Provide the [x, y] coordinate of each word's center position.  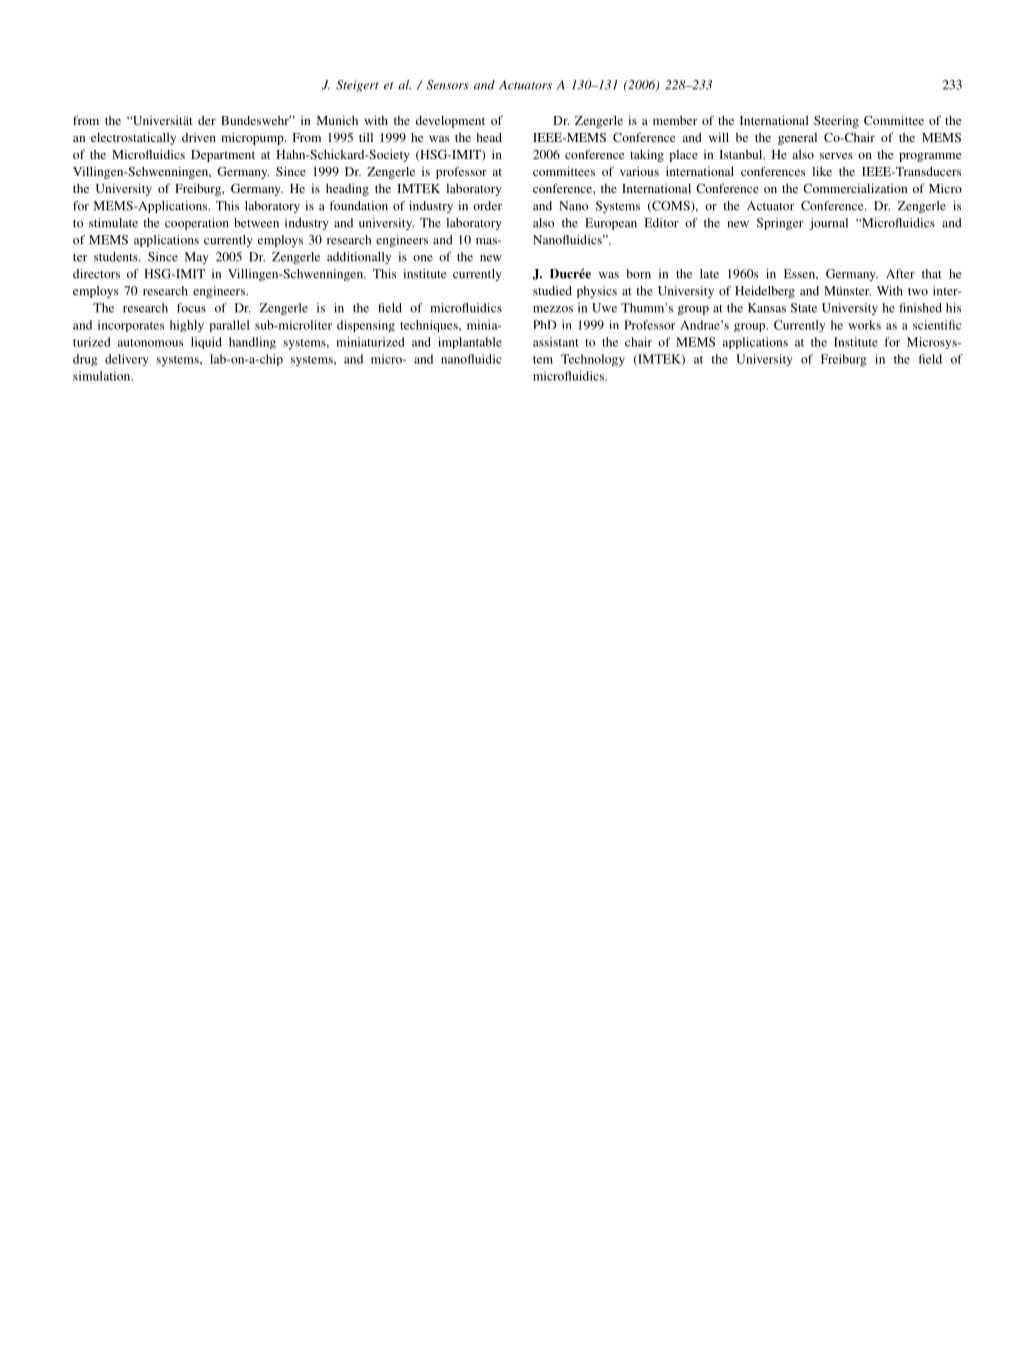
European [611, 224]
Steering [836, 121]
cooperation [197, 224]
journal [828, 224]
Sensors [448, 85]
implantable [470, 343]
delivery [127, 360]
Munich [337, 120]
